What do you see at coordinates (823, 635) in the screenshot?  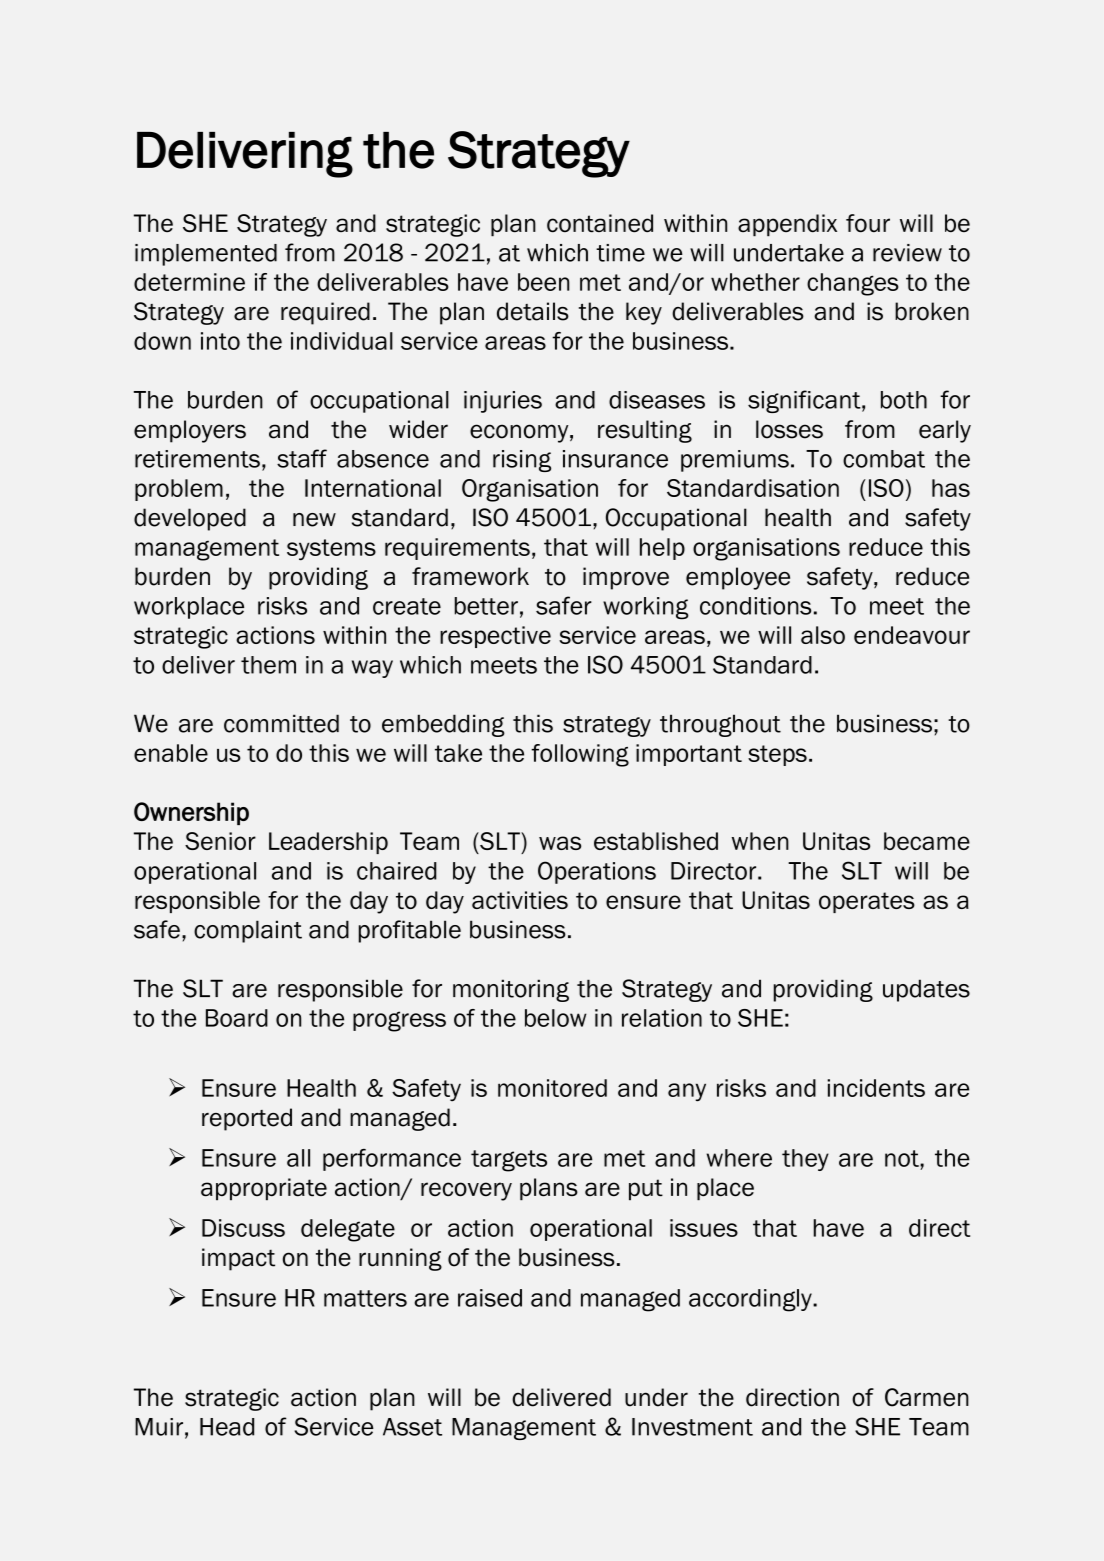 I see `also` at bounding box center [823, 635].
